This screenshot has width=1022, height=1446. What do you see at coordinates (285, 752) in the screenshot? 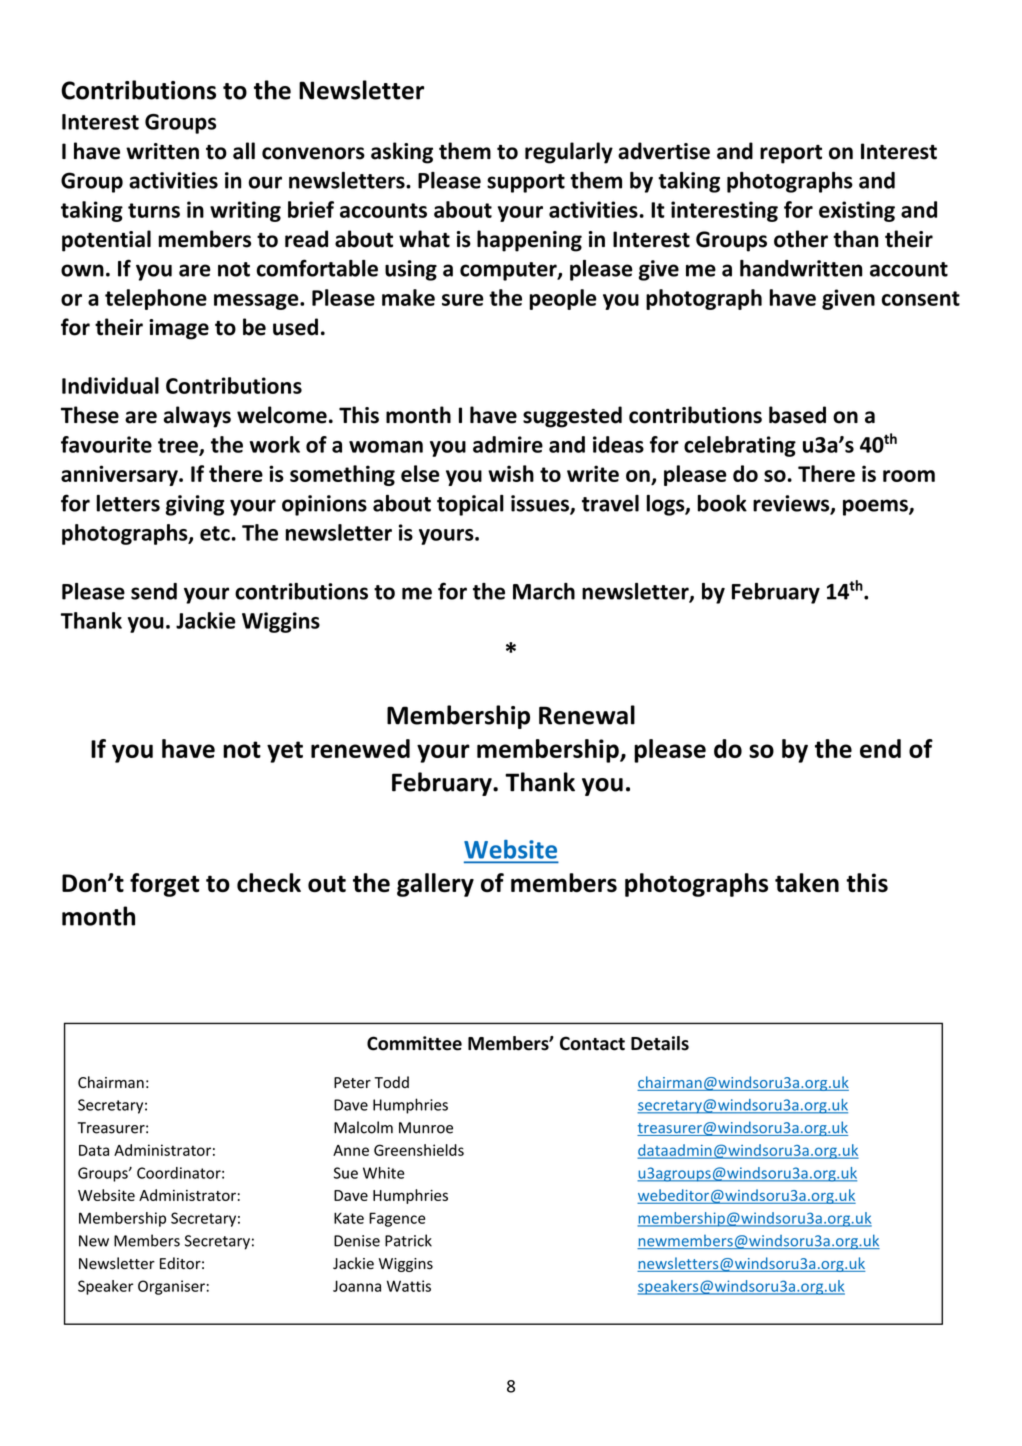
I see `yet` at bounding box center [285, 752].
